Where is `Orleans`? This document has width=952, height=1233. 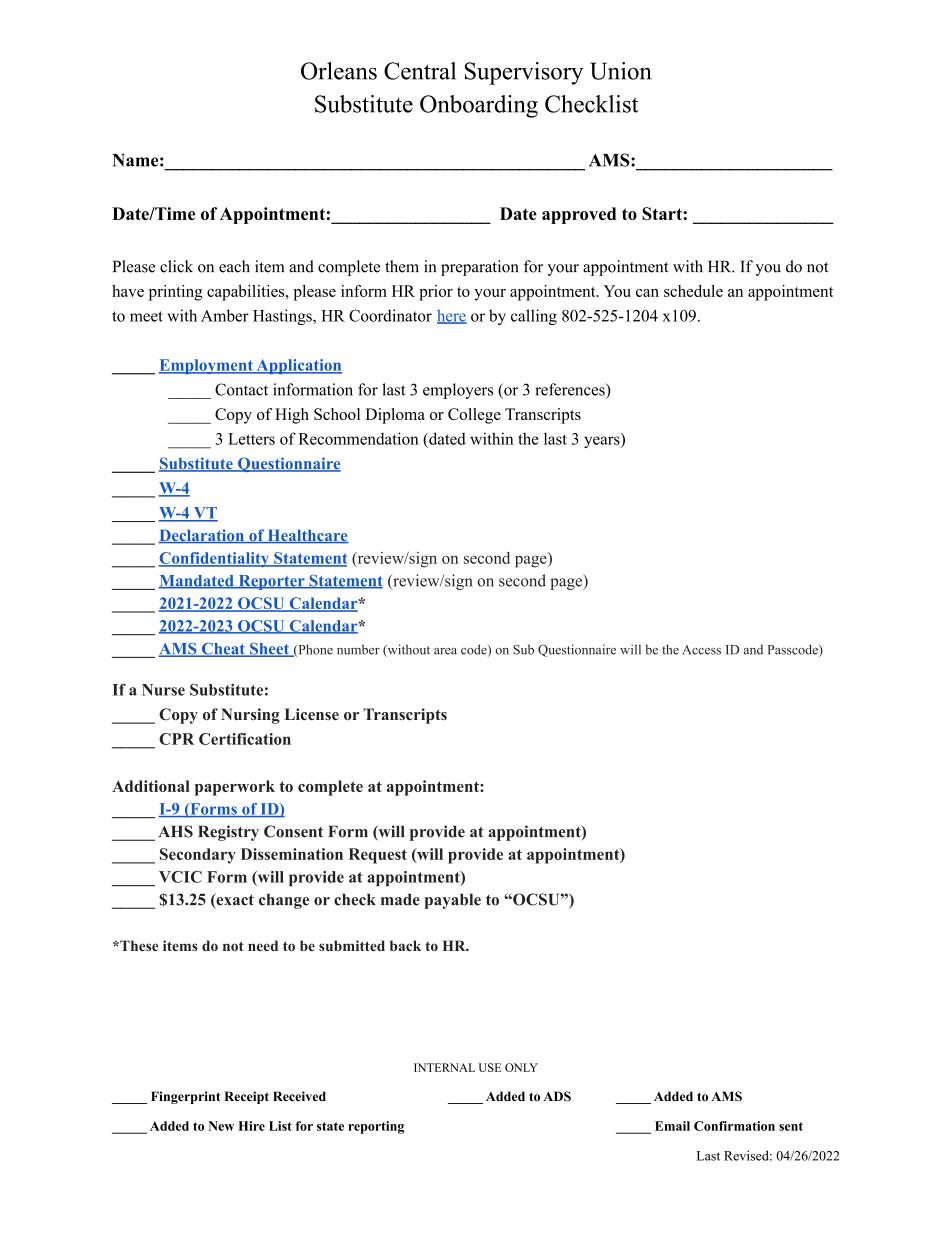 Orleans is located at coordinates (339, 71).
